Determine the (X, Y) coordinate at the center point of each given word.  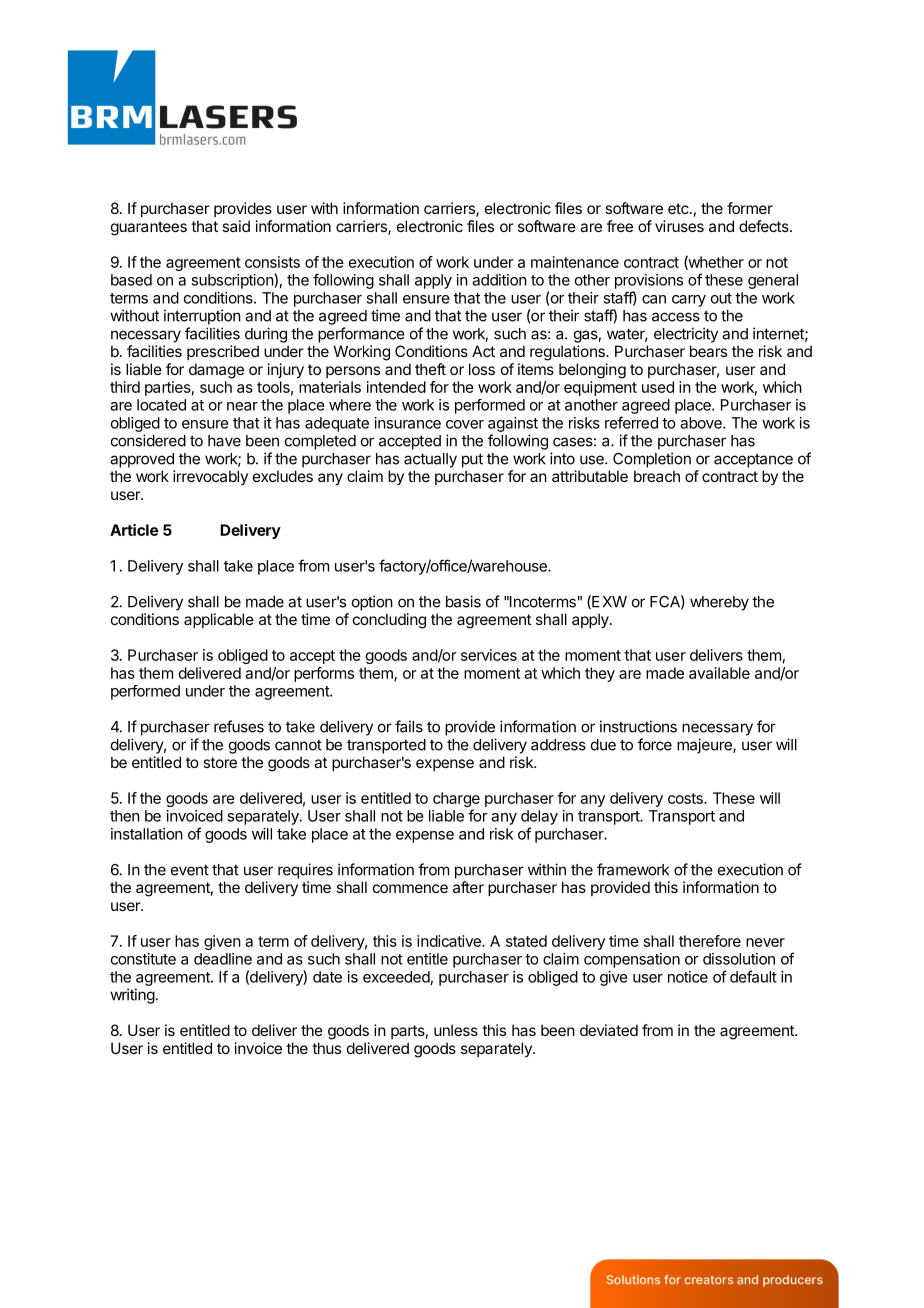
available (719, 673)
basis (463, 601)
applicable (219, 620)
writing (132, 996)
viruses (679, 226)
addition (499, 280)
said (236, 226)
